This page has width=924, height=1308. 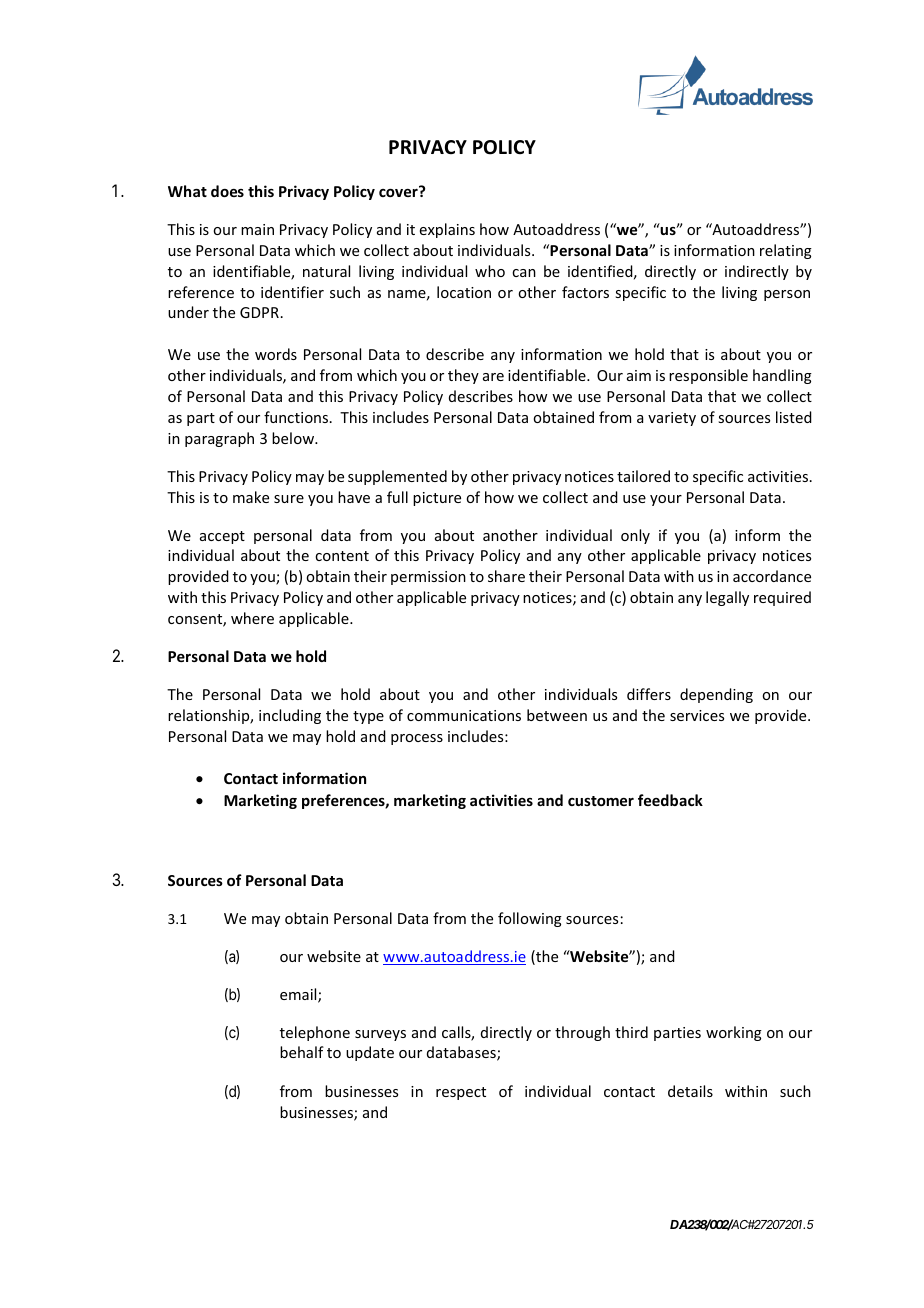 I want to click on main, so click(x=257, y=229).
